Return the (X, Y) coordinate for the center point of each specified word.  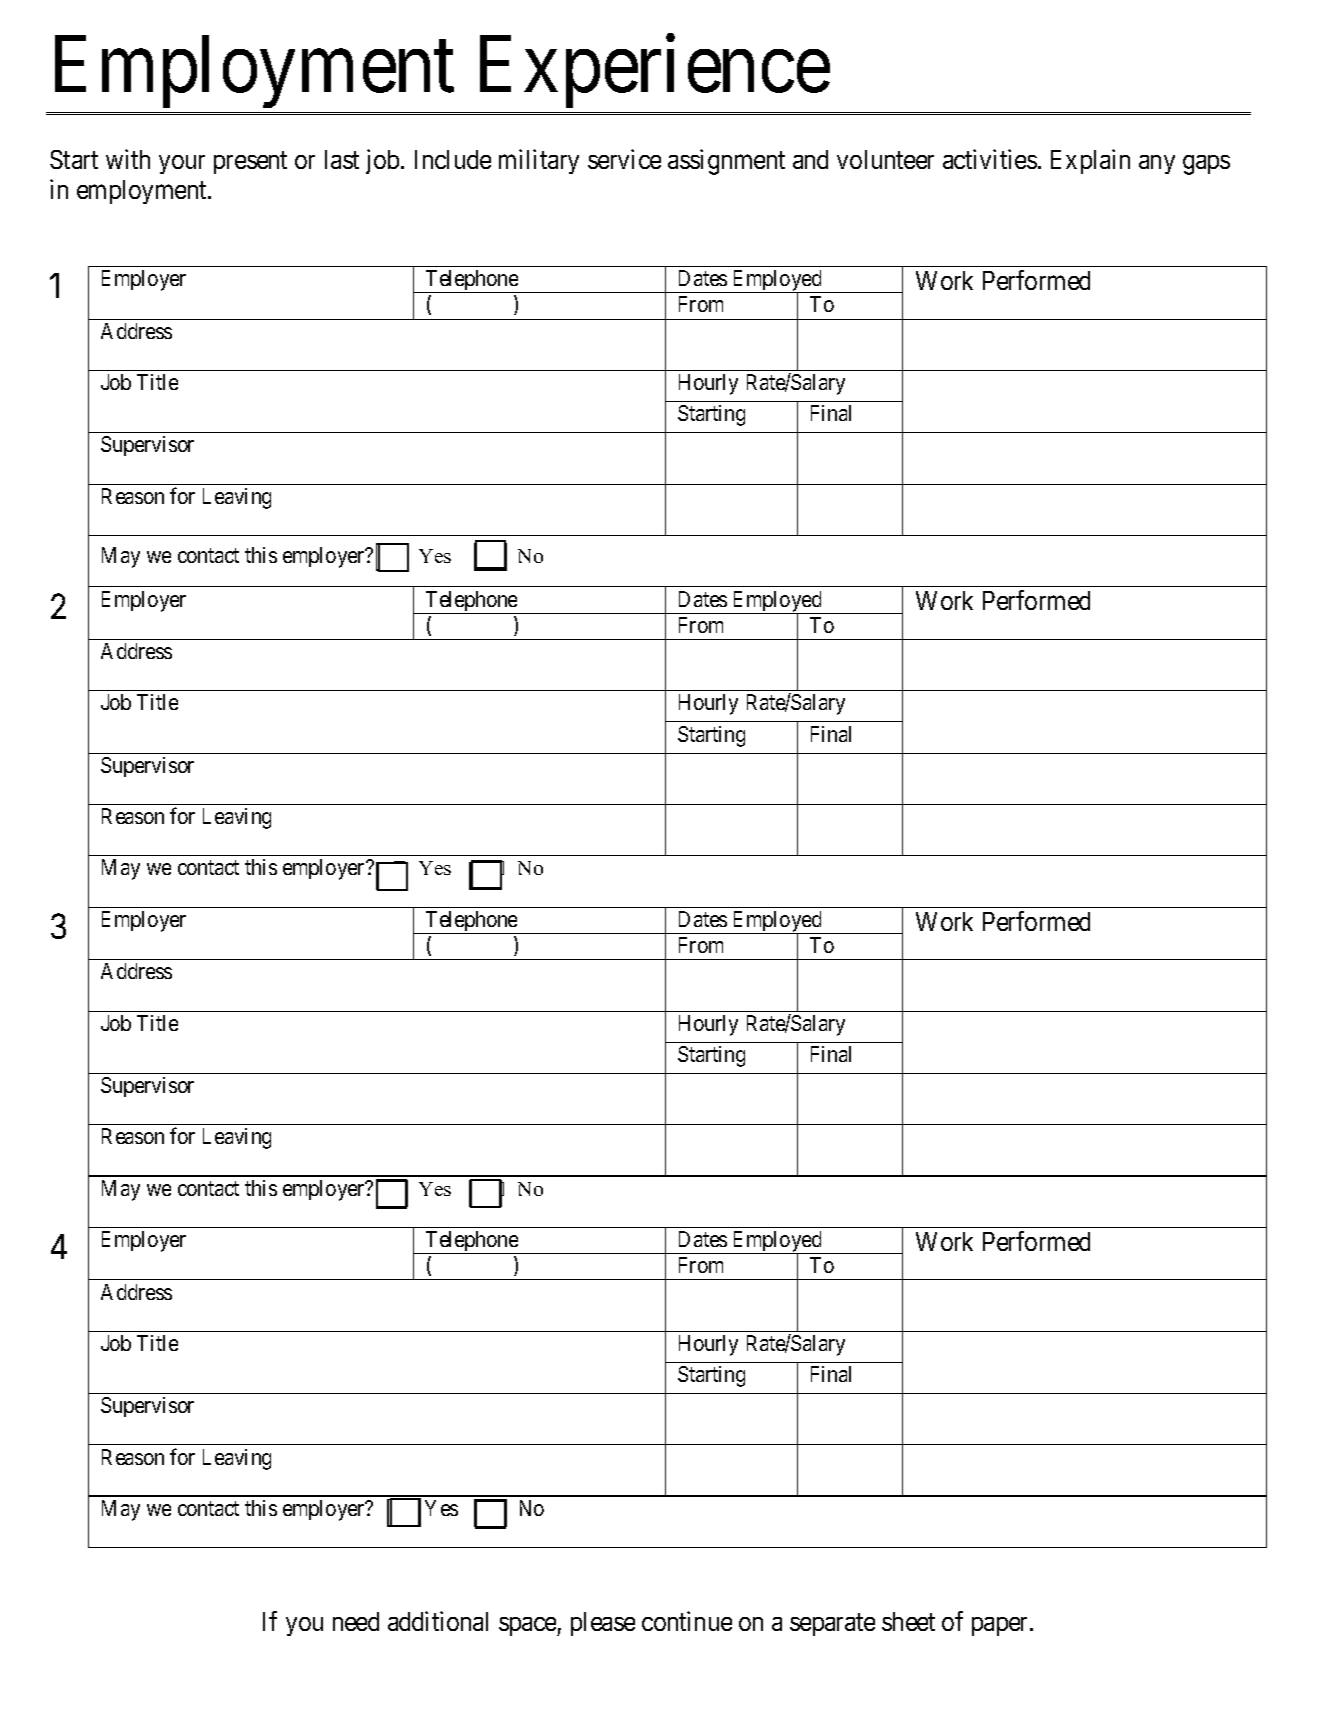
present (250, 163)
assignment (726, 162)
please (603, 1624)
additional (438, 1621)
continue (687, 1621)
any (1157, 164)
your (182, 164)
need (356, 1621)
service (624, 159)
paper (1001, 1626)
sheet (908, 1621)
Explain (1090, 161)
